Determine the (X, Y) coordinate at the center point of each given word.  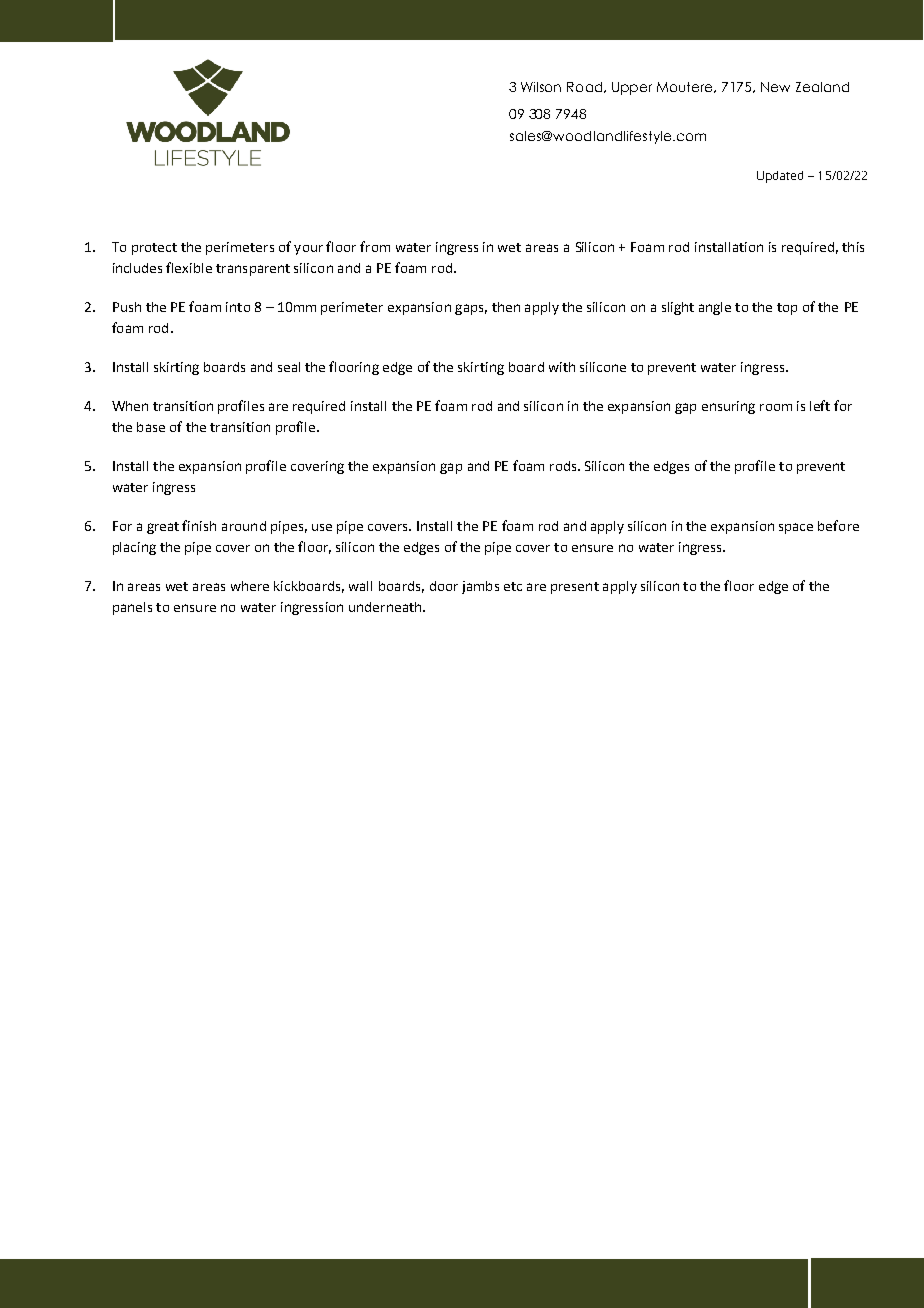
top (787, 309)
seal (289, 367)
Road (586, 87)
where (250, 586)
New (775, 87)
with (562, 367)
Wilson (541, 87)
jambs (480, 587)
